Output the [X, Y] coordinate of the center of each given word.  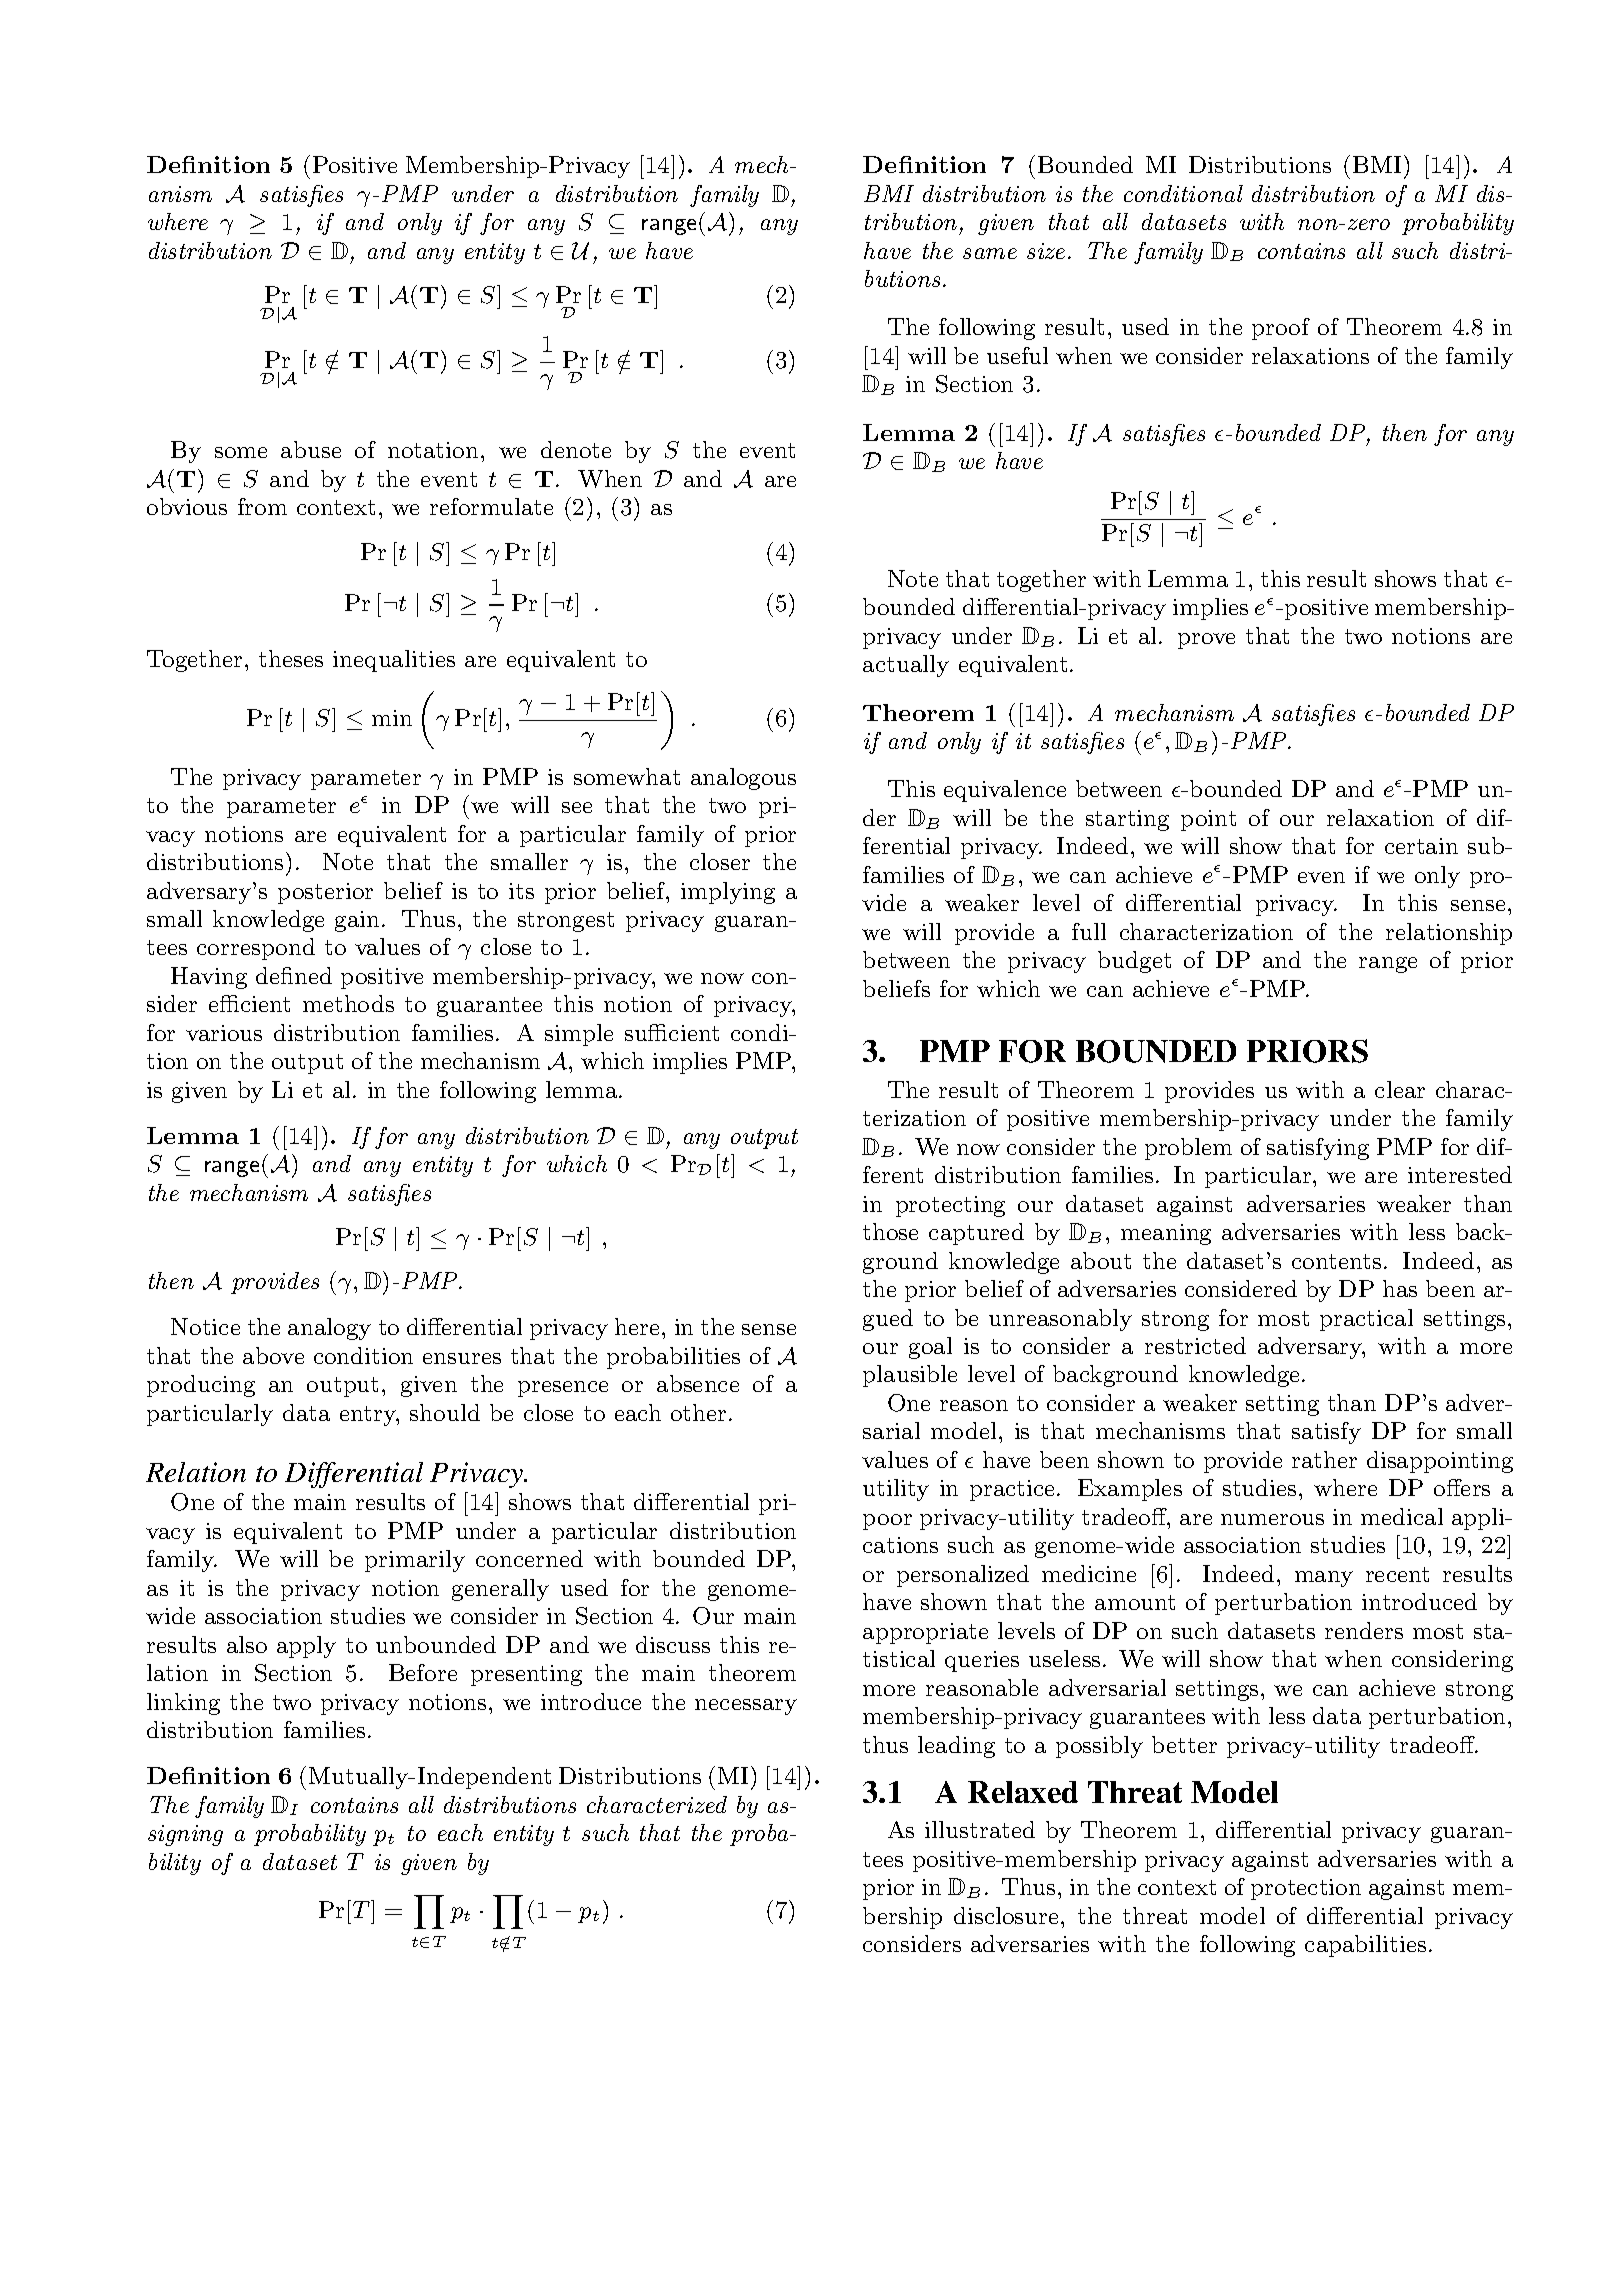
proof [1281, 329]
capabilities [1365, 1946]
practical [1366, 1320]
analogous [743, 779]
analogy [329, 1329]
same [990, 253]
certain [1421, 846]
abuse [311, 449]
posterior [325, 893]
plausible [910, 1376]
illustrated [980, 1829]
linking [183, 1704]
